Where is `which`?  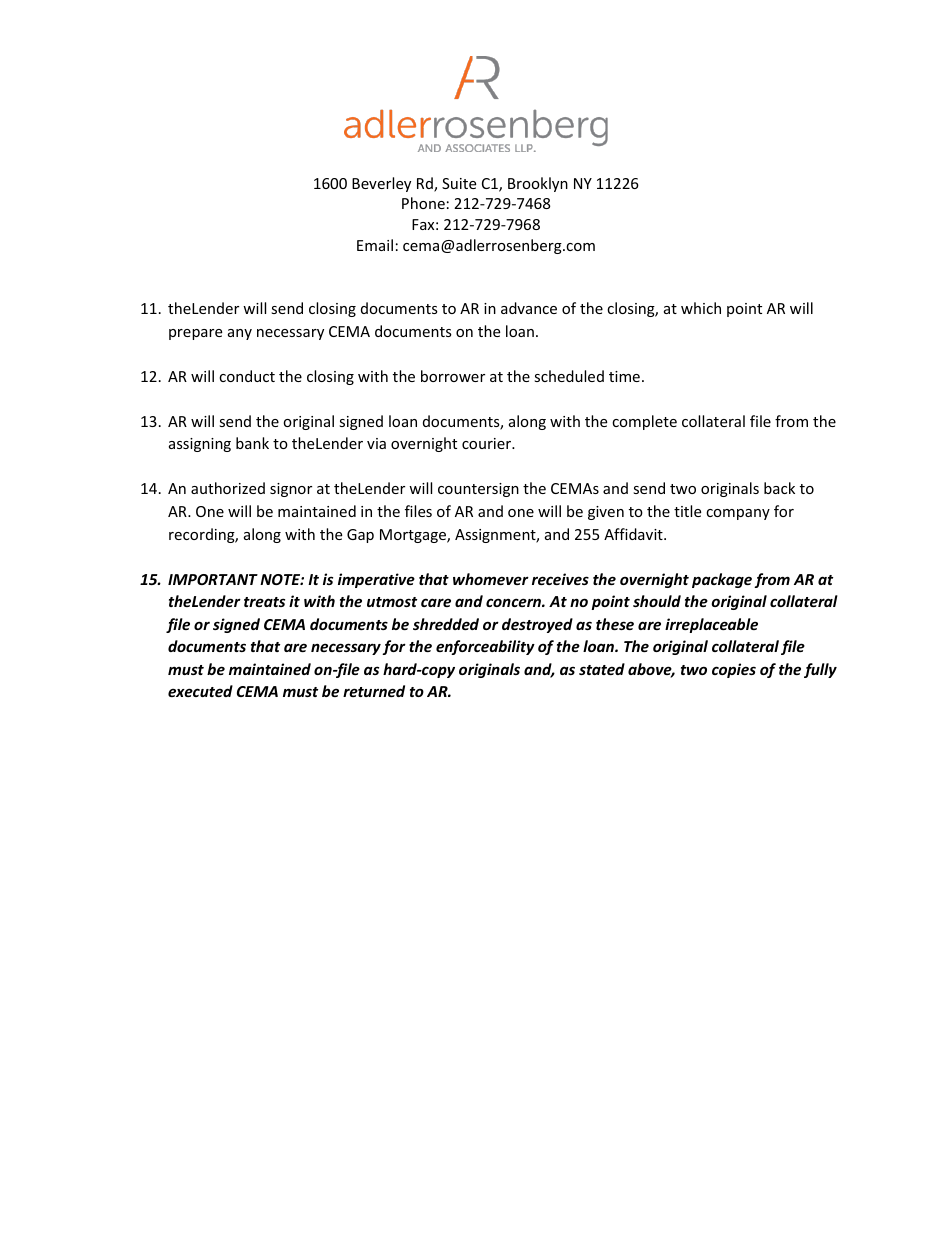
which is located at coordinates (701, 308).
